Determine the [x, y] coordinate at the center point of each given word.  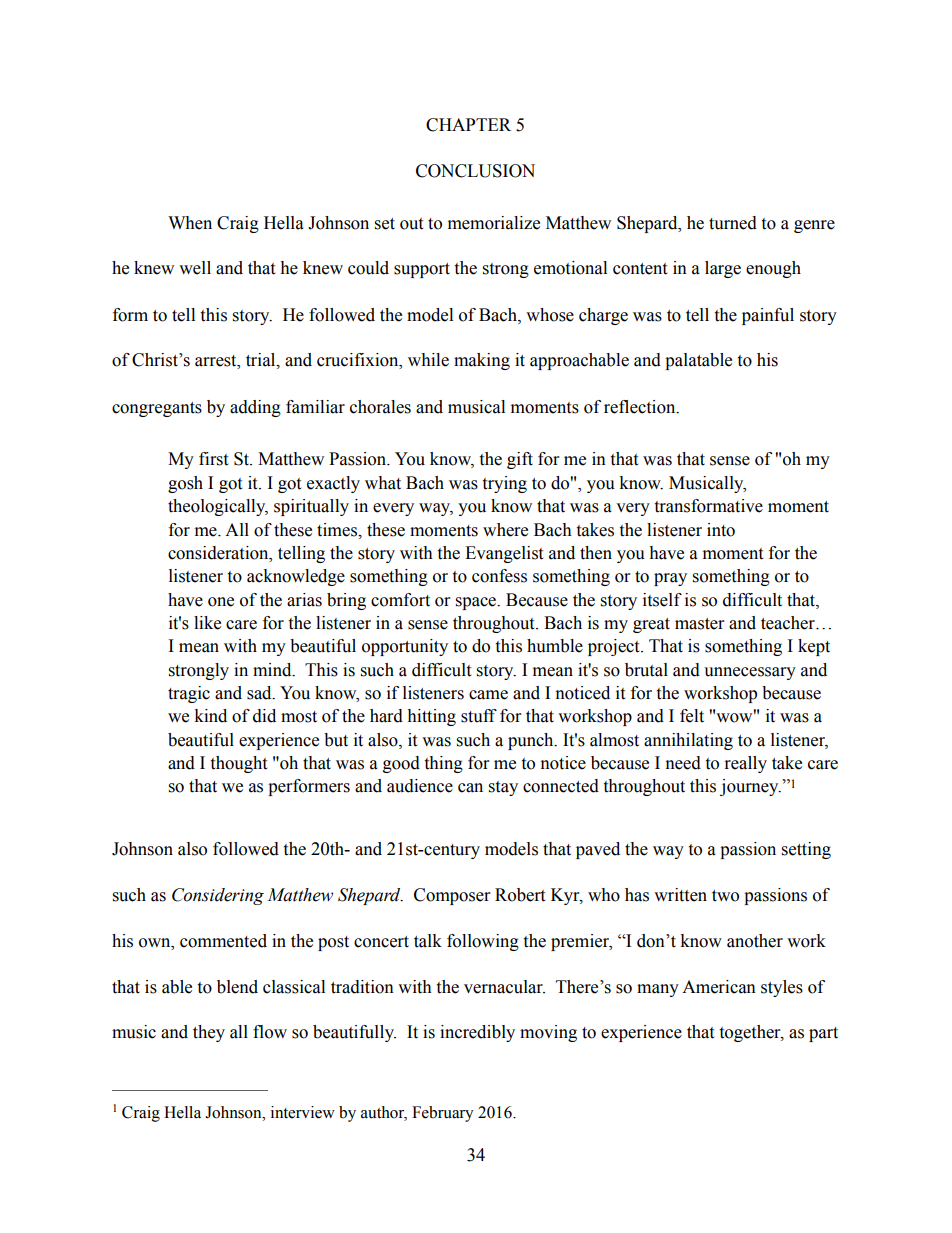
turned [733, 223]
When [190, 223]
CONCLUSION [475, 171]
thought [238, 764]
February [443, 1114]
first [213, 459]
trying [504, 484]
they [209, 1033]
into [721, 530]
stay [503, 788]
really [746, 764]
